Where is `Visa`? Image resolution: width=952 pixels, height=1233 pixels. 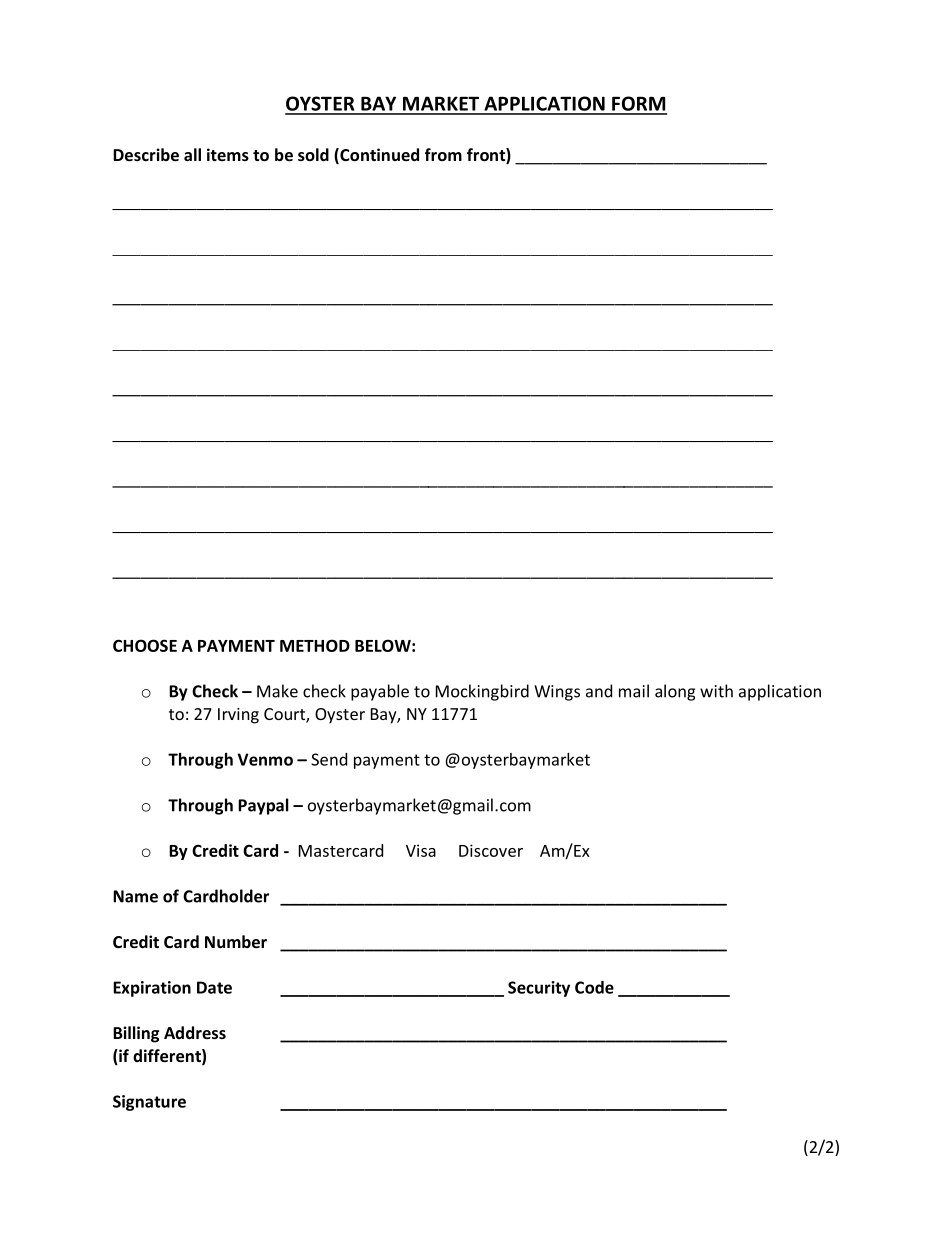 Visa is located at coordinates (421, 850).
